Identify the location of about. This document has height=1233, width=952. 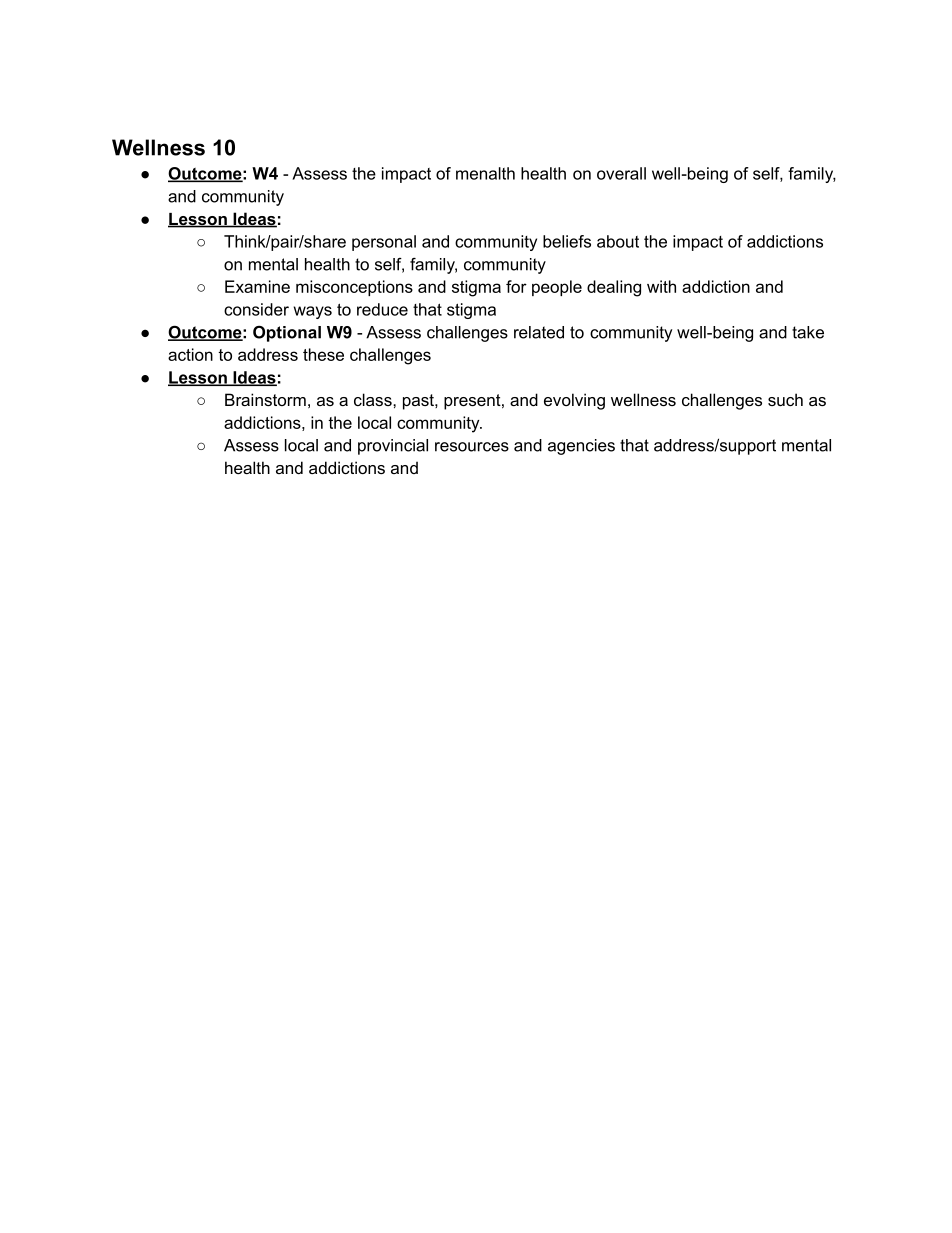
(618, 241).
